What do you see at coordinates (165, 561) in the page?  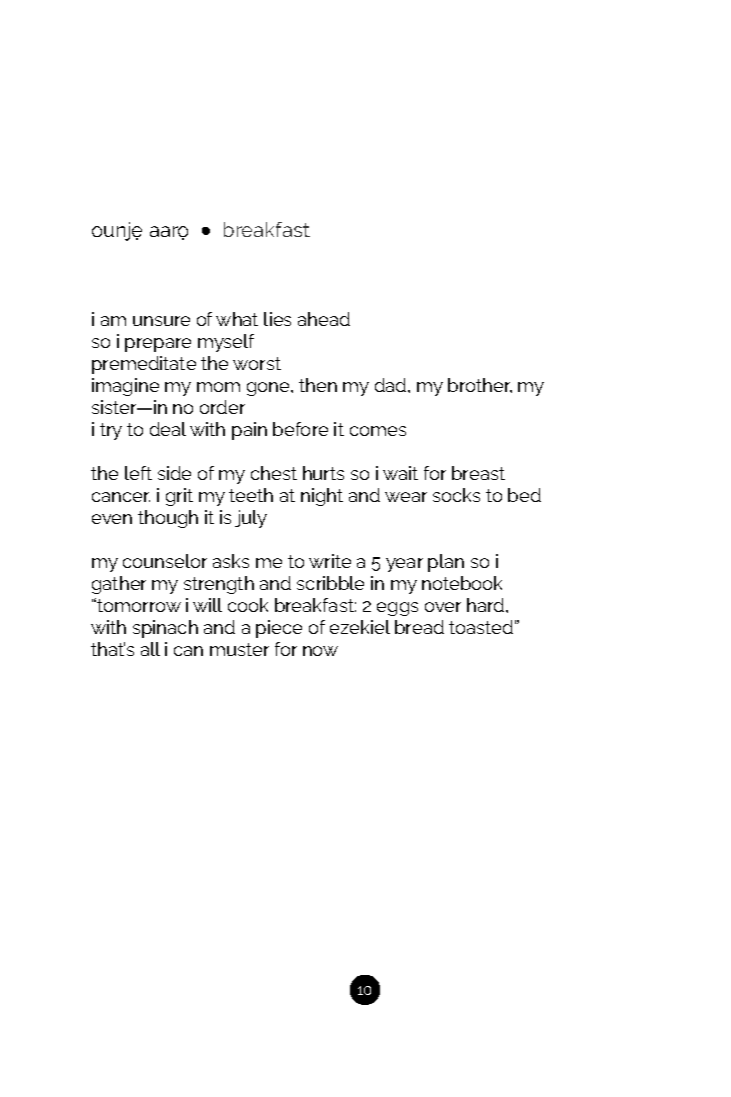 I see `counselor` at bounding box center [165, 561].
